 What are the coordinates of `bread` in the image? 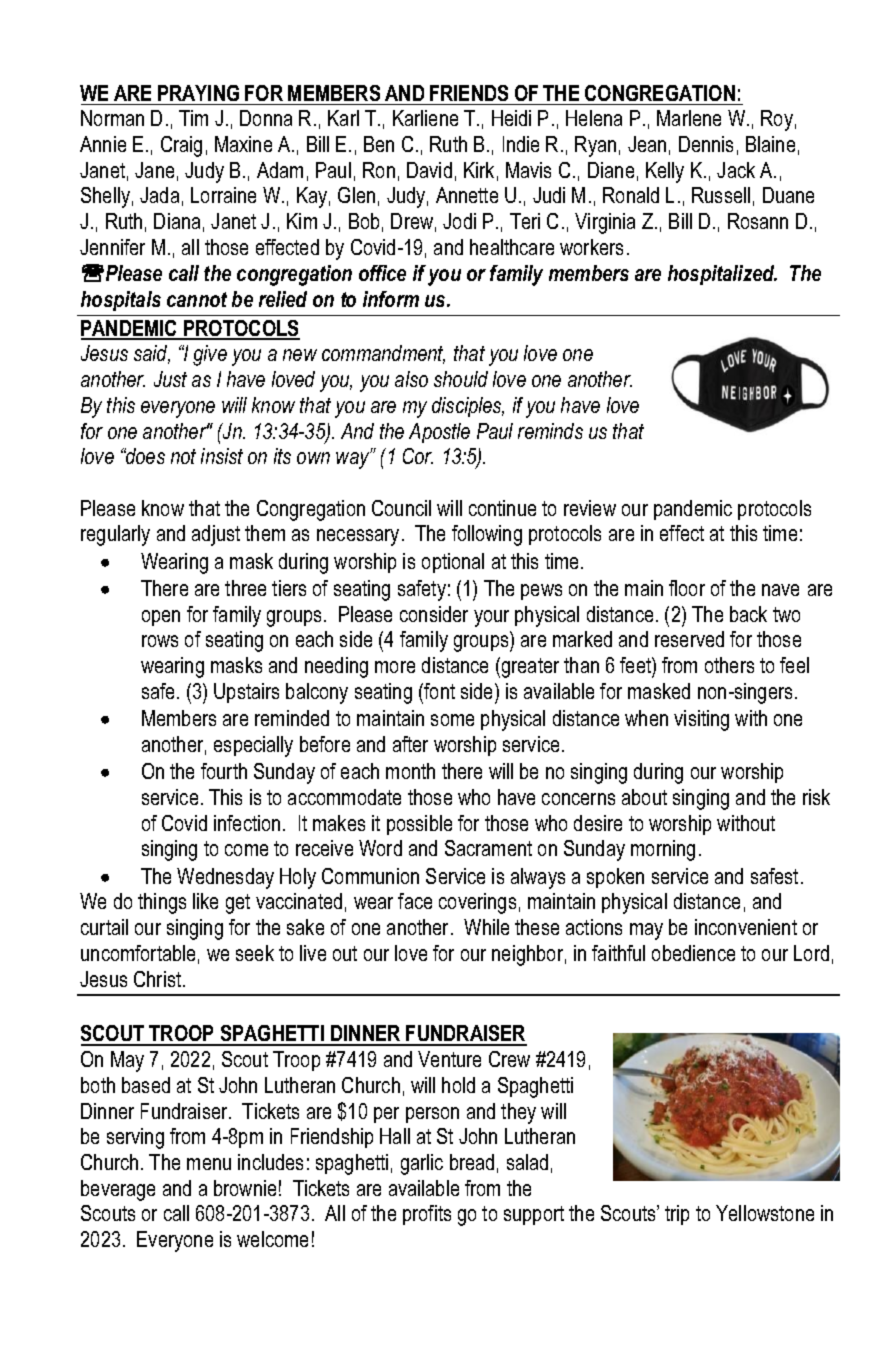 It's located at (472, 1162).
